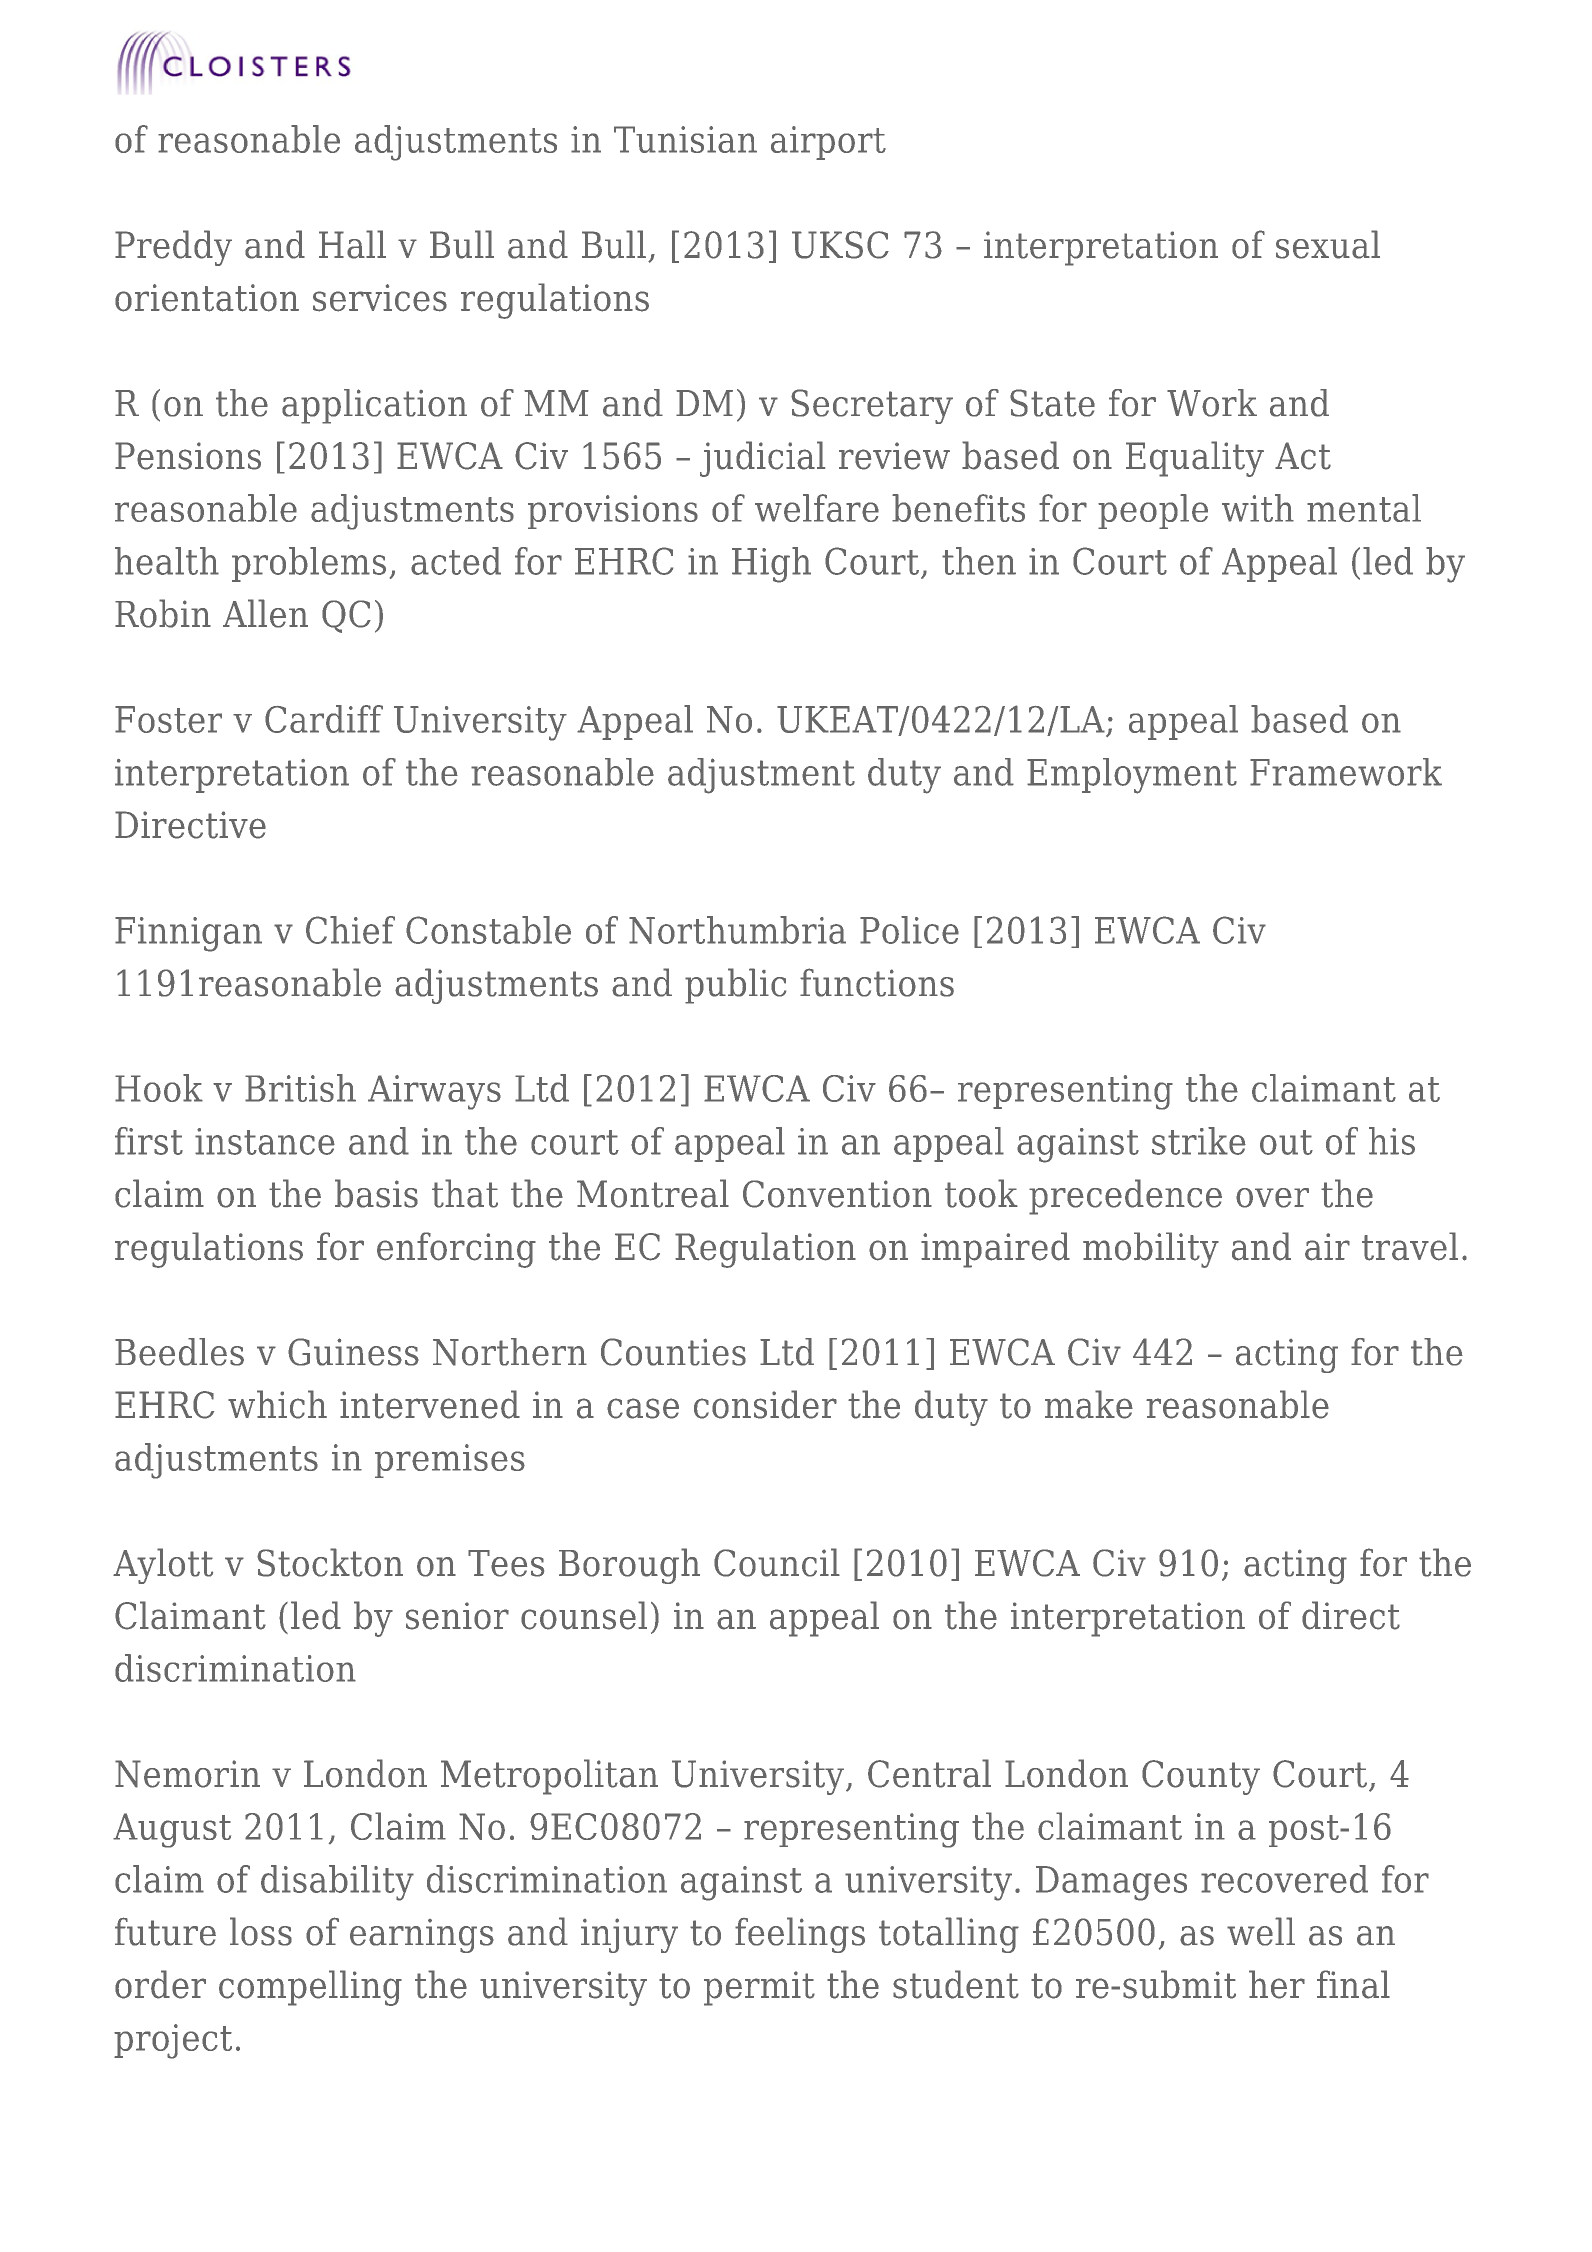  What do you see at coordinates (735, 986) in the screenshot?
I see `public` at bounding box center [735, 986].
